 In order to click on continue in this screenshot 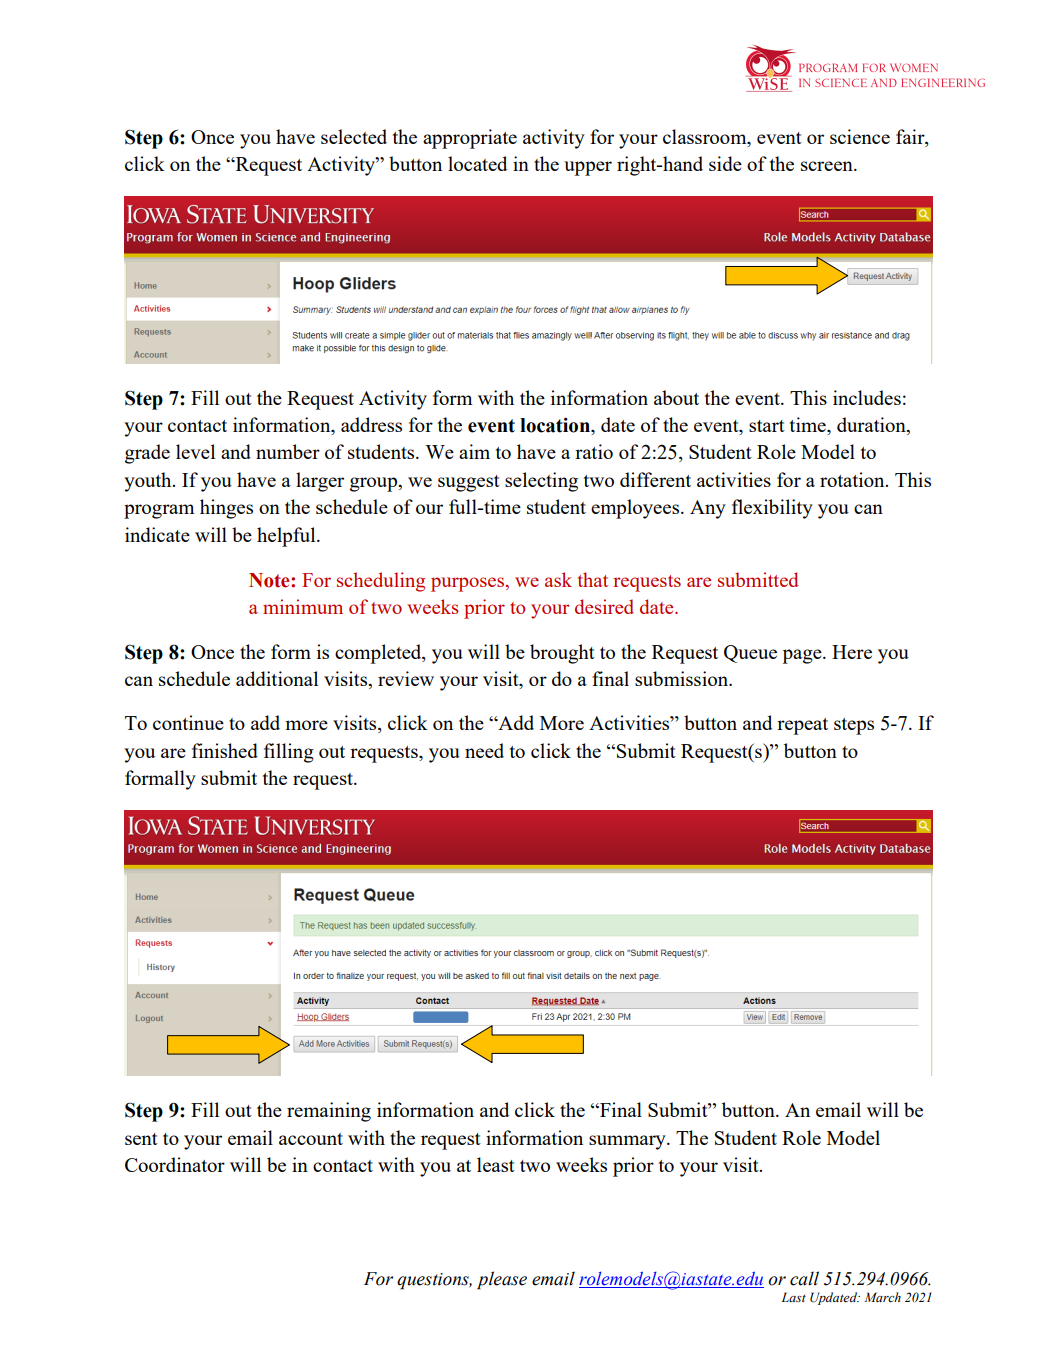, I will do `click(188, 722)`.
